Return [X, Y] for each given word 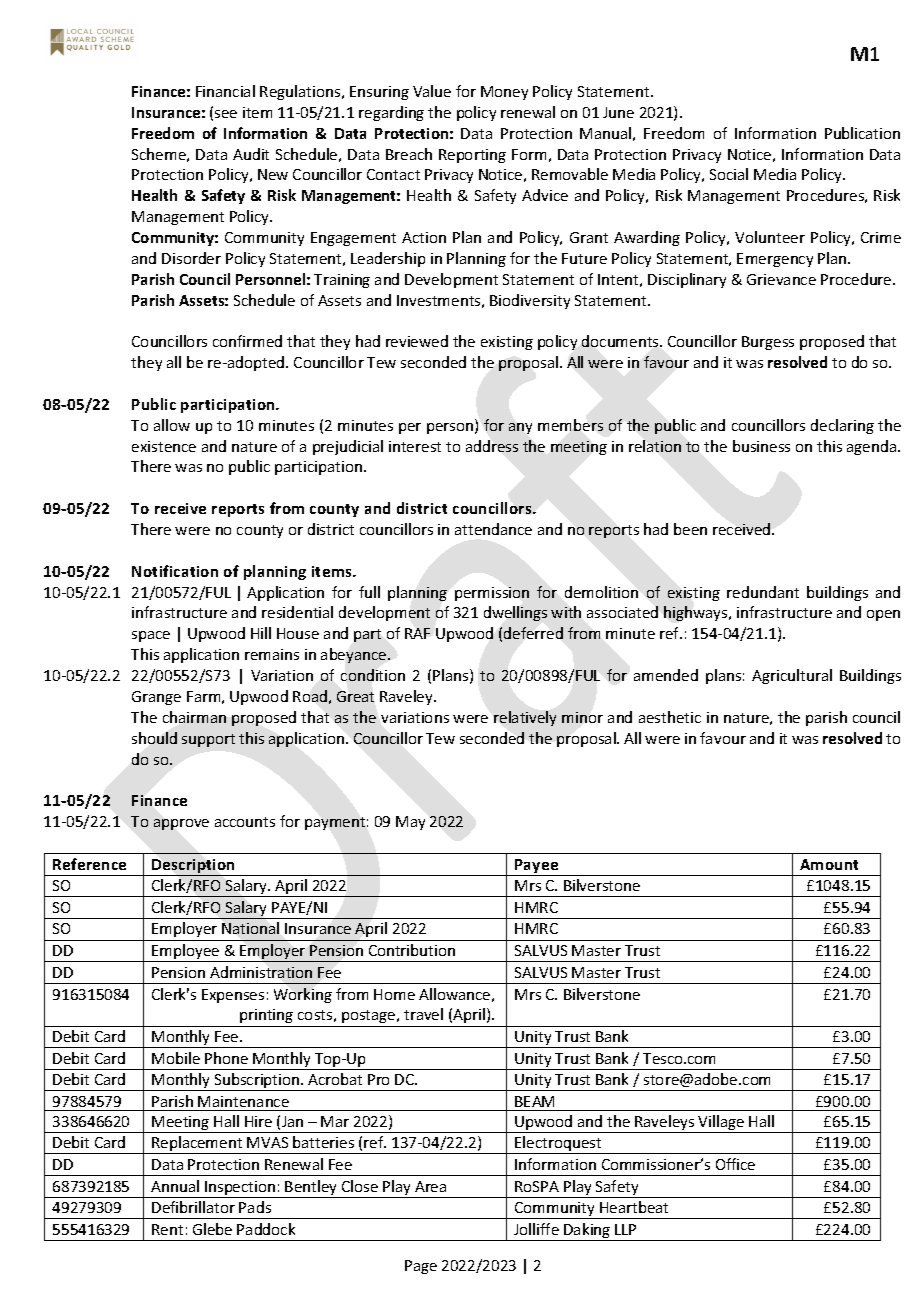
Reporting [472, 156]
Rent [167, 1229]
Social [729, 174]
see [226, 114]
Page [421, 1267]
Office [735, 1164]
